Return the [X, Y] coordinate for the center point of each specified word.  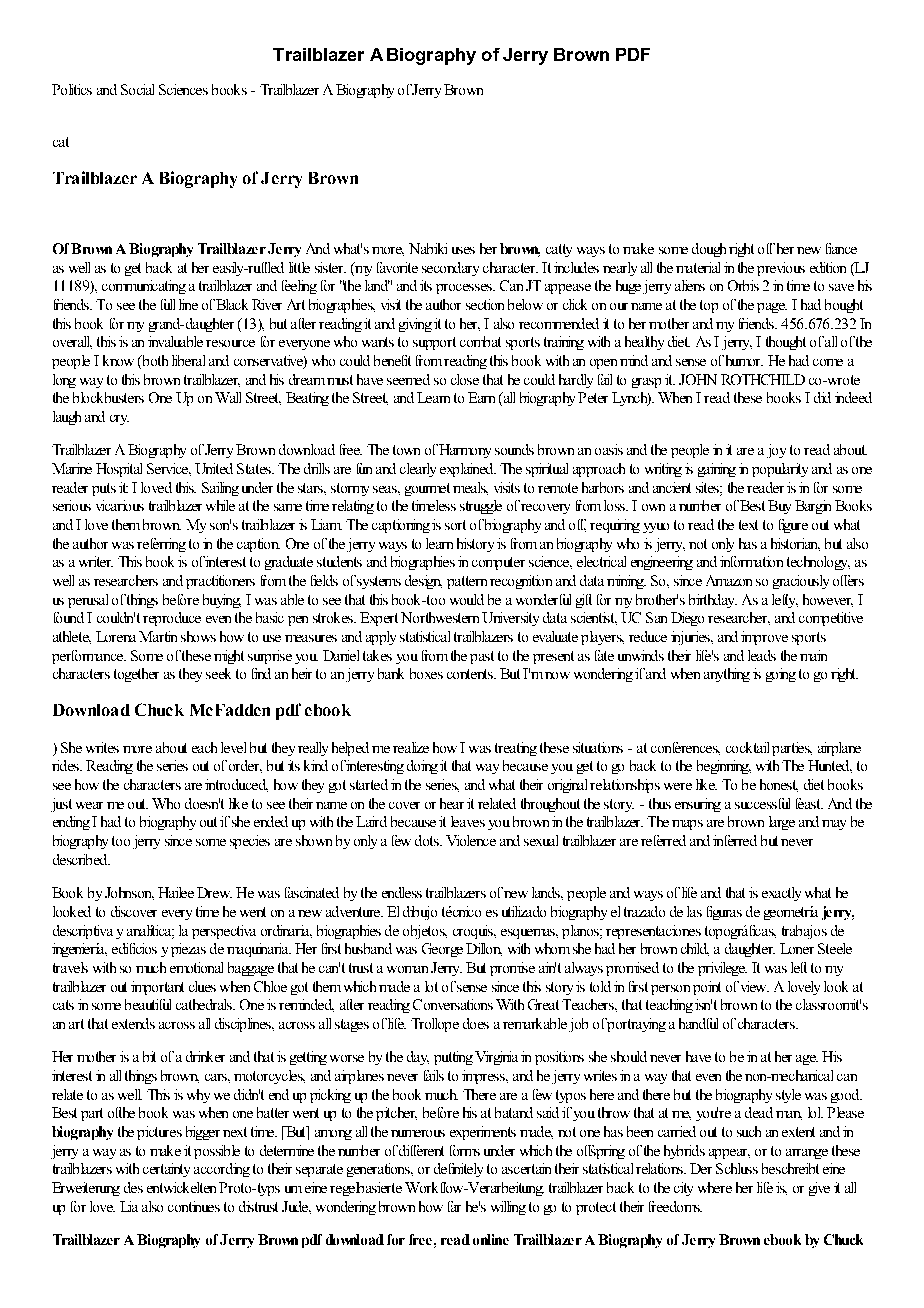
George [442, 950]
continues [194, 1206]
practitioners [220, 582]
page [772, 308]
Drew [214, 892]
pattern [467, 582]
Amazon [729, 580]
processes [465, 289]
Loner [797, 948]
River [267, 304]
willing [508, 1208]
